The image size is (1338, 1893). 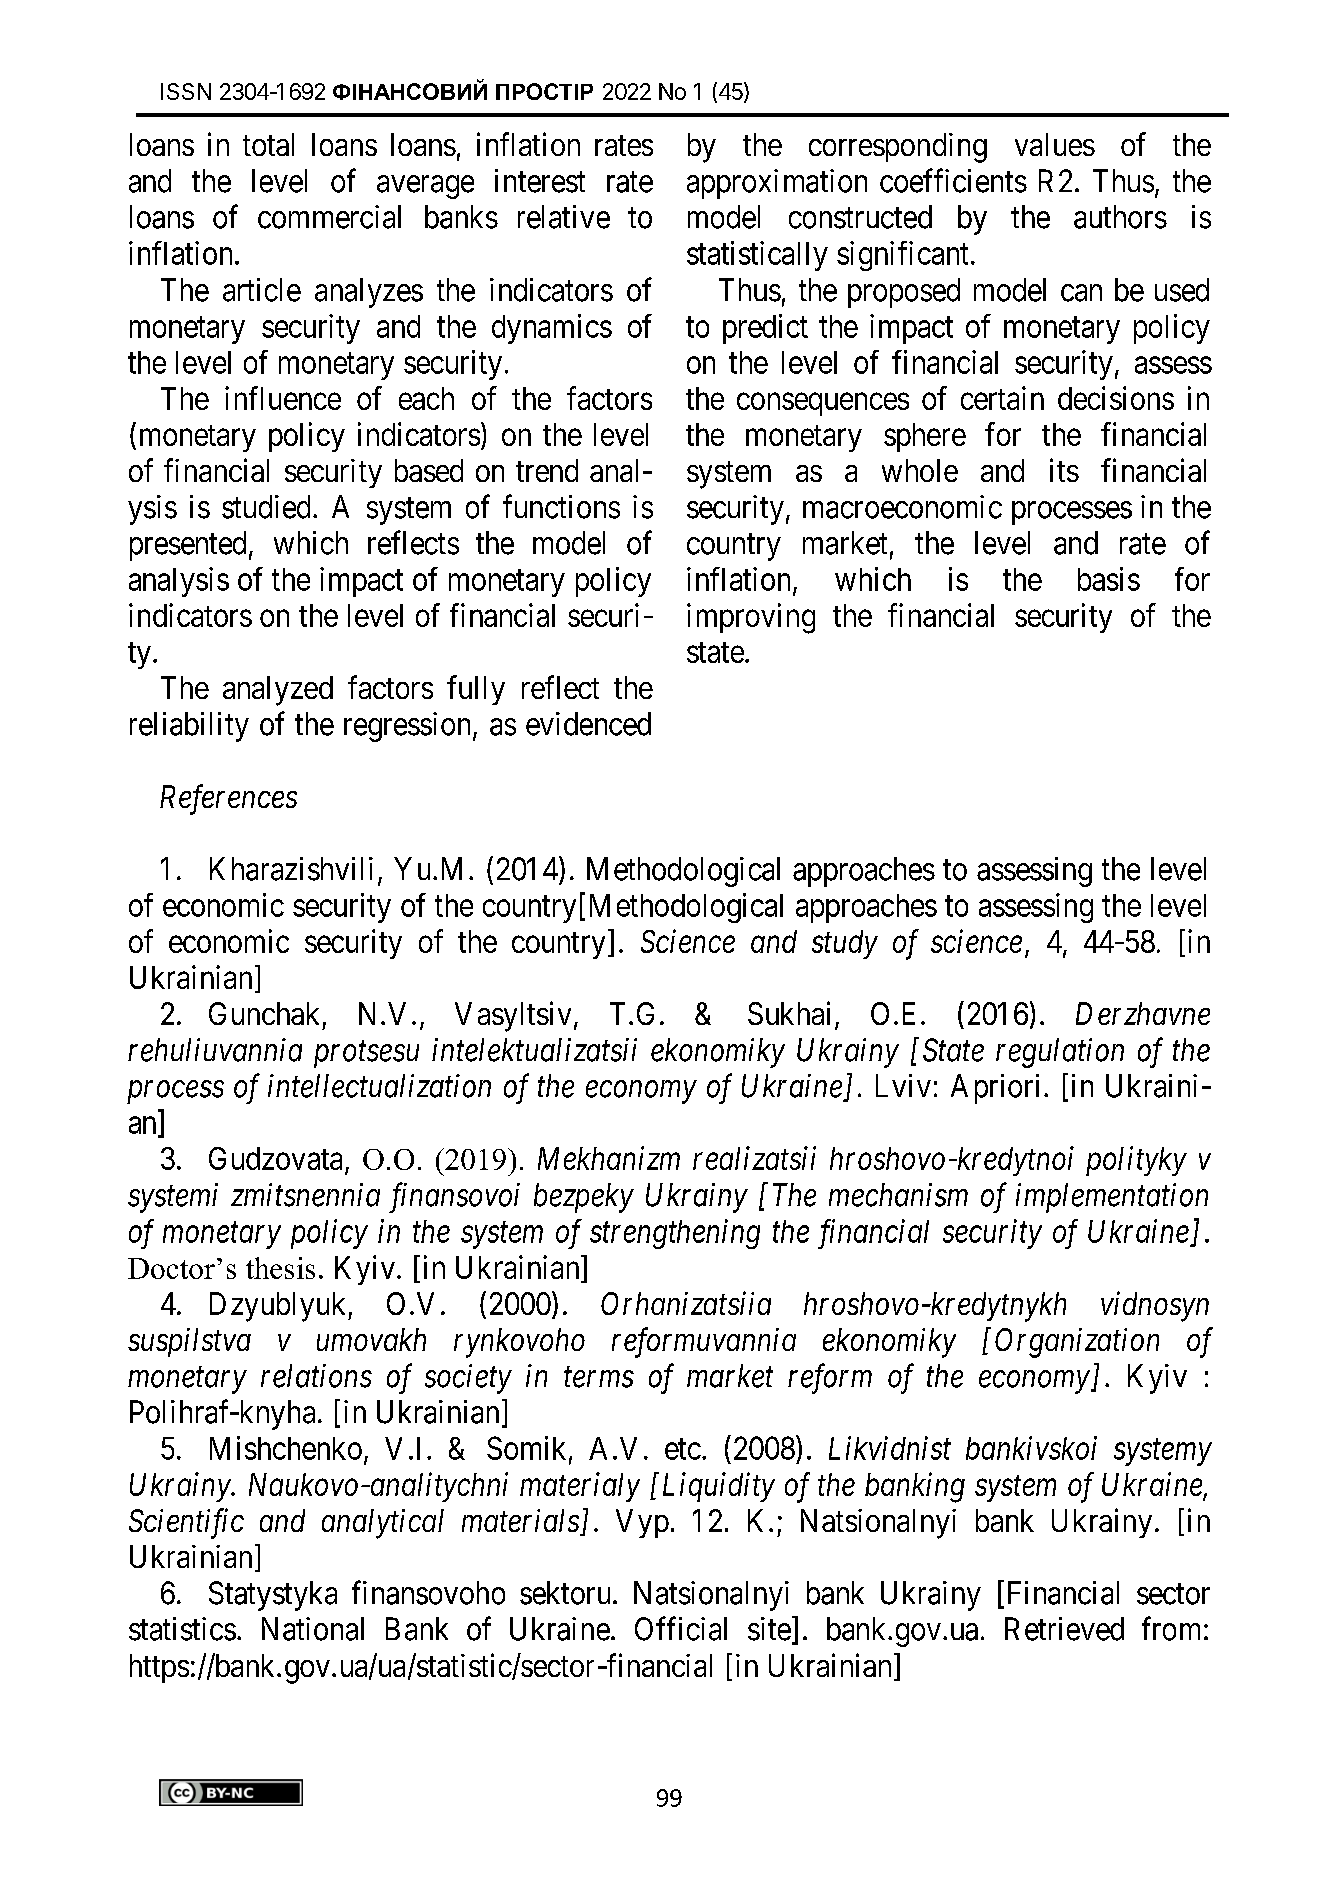 What do you see at coordinates (313, 1629) in the screenshot?
I see `National` at bounding box center [313, 1629].
